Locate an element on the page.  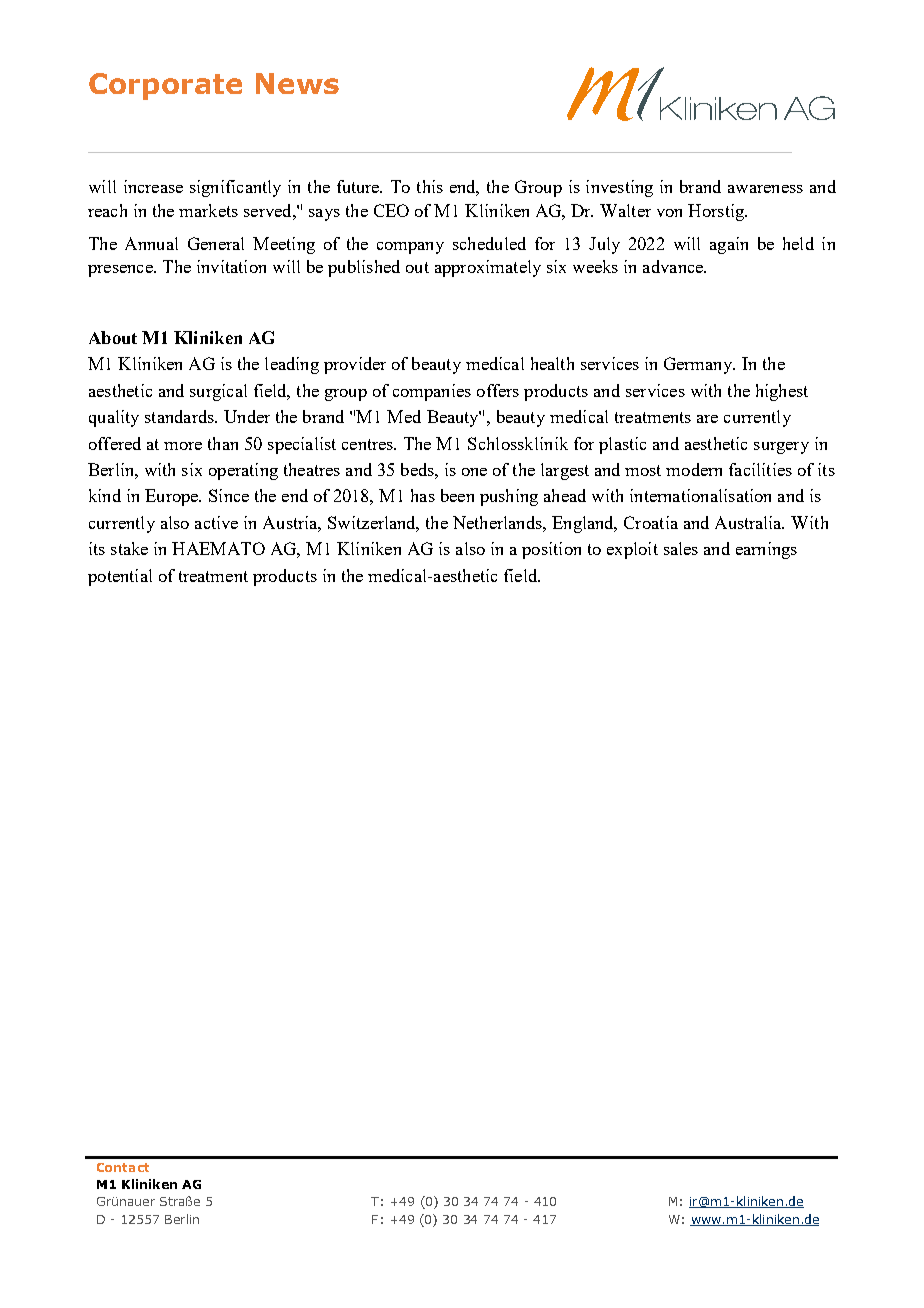
Contact is located at coordinates (123, 1167).
